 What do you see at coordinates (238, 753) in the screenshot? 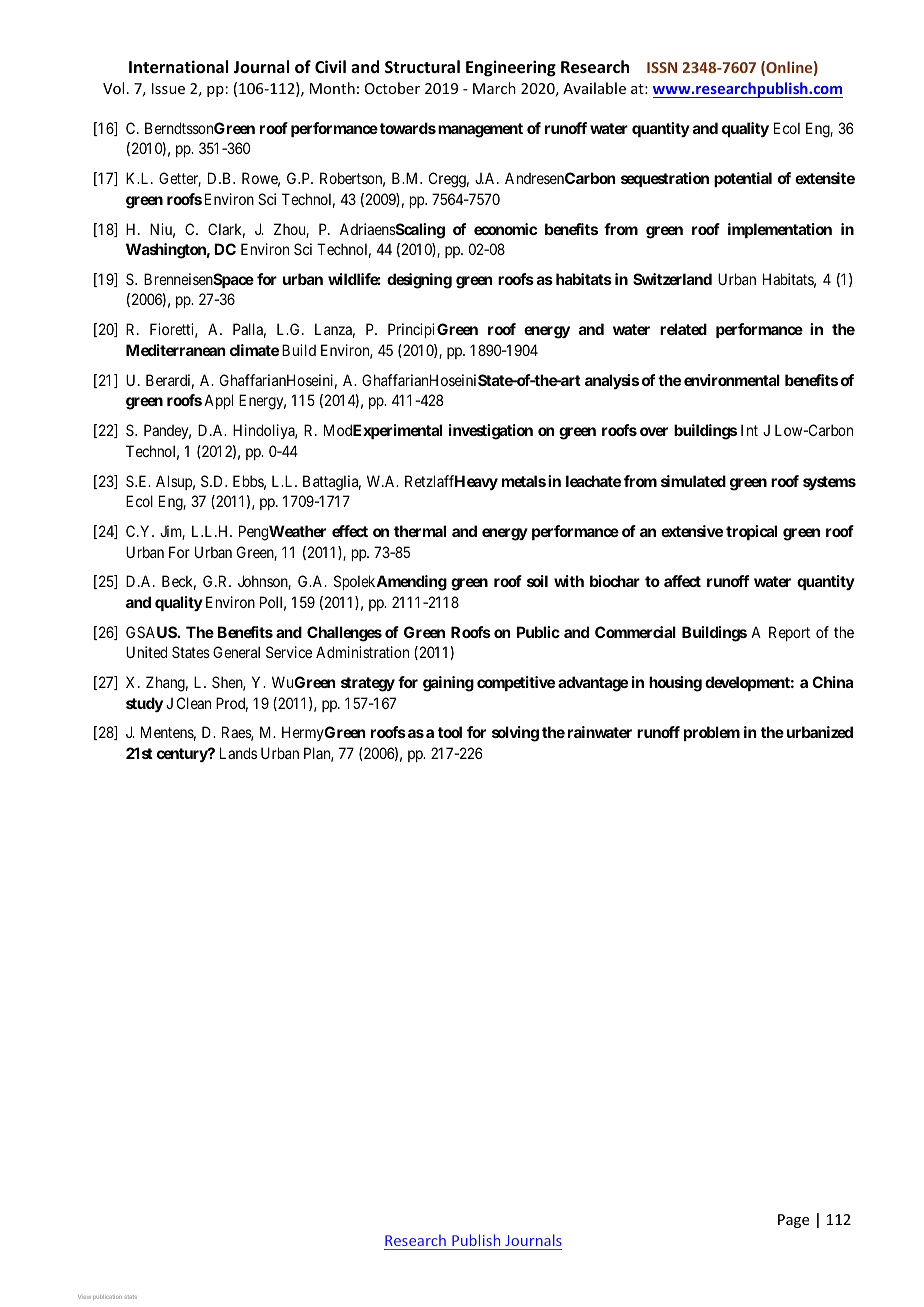
I see `Lands` at bounding box center [238, 753].
